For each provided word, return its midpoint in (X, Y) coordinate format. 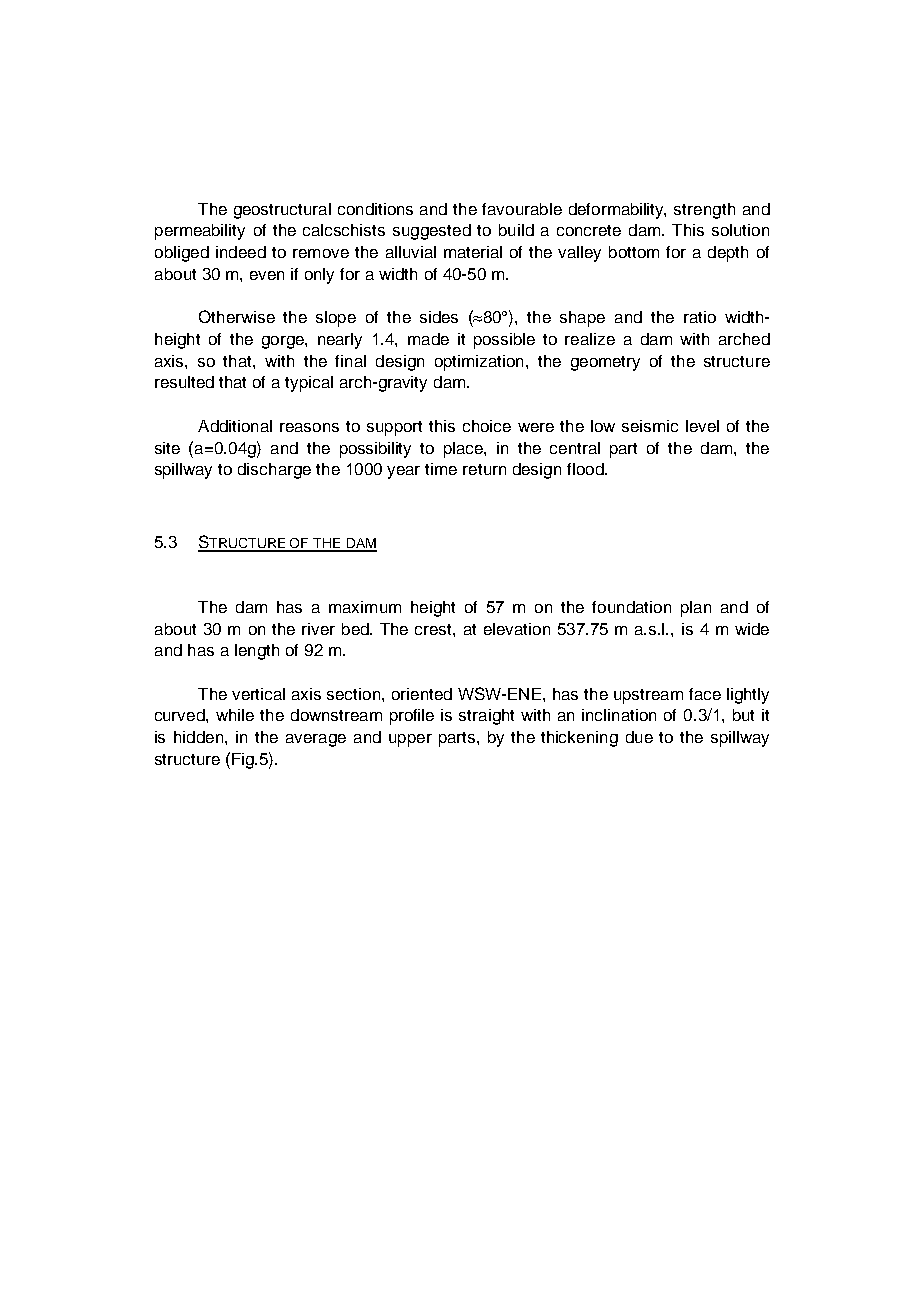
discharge (274, 471)
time (441, 469)
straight (486, 717)
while (235, 715)
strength (704, 211)
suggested (432, 232)
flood (586, 469)
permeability (200, 232)
